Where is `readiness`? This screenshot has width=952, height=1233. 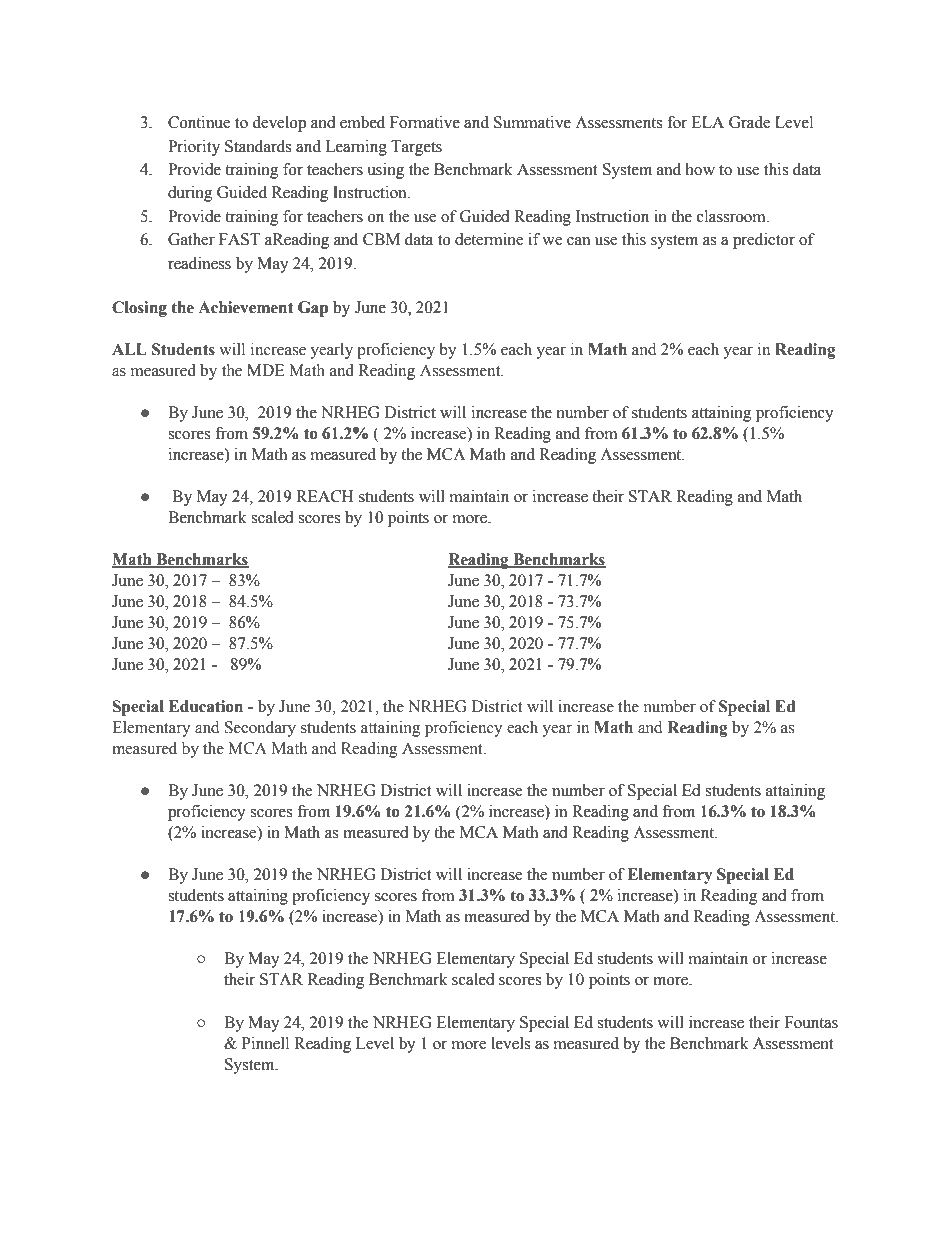
readiness is located at coordinates (199, 263).
